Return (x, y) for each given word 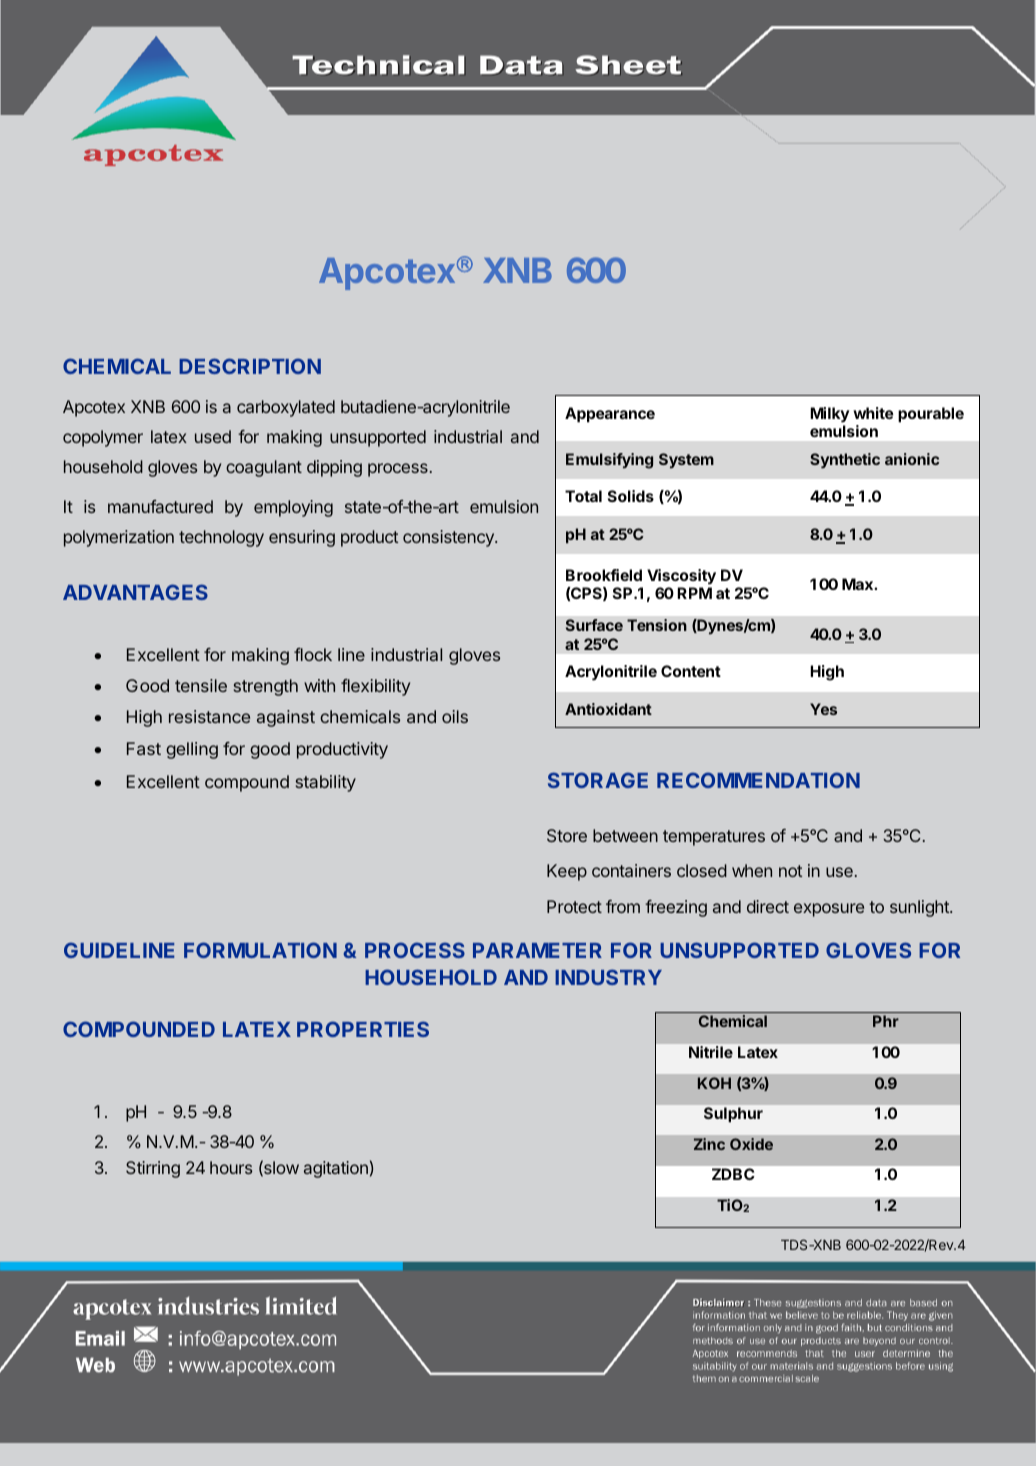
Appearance (610, 415)
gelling (192, 750)
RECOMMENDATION (758, 780)
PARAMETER (537, 950)
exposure (829, 910)
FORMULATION (260, 950)
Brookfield (604, 575)
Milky (829, 415)
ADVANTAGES (135, 592)
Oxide (751, 1144)
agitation (336, 1169)
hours (231, 1167)
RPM (694, 593)
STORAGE (598, 780)
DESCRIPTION (250, 366)
